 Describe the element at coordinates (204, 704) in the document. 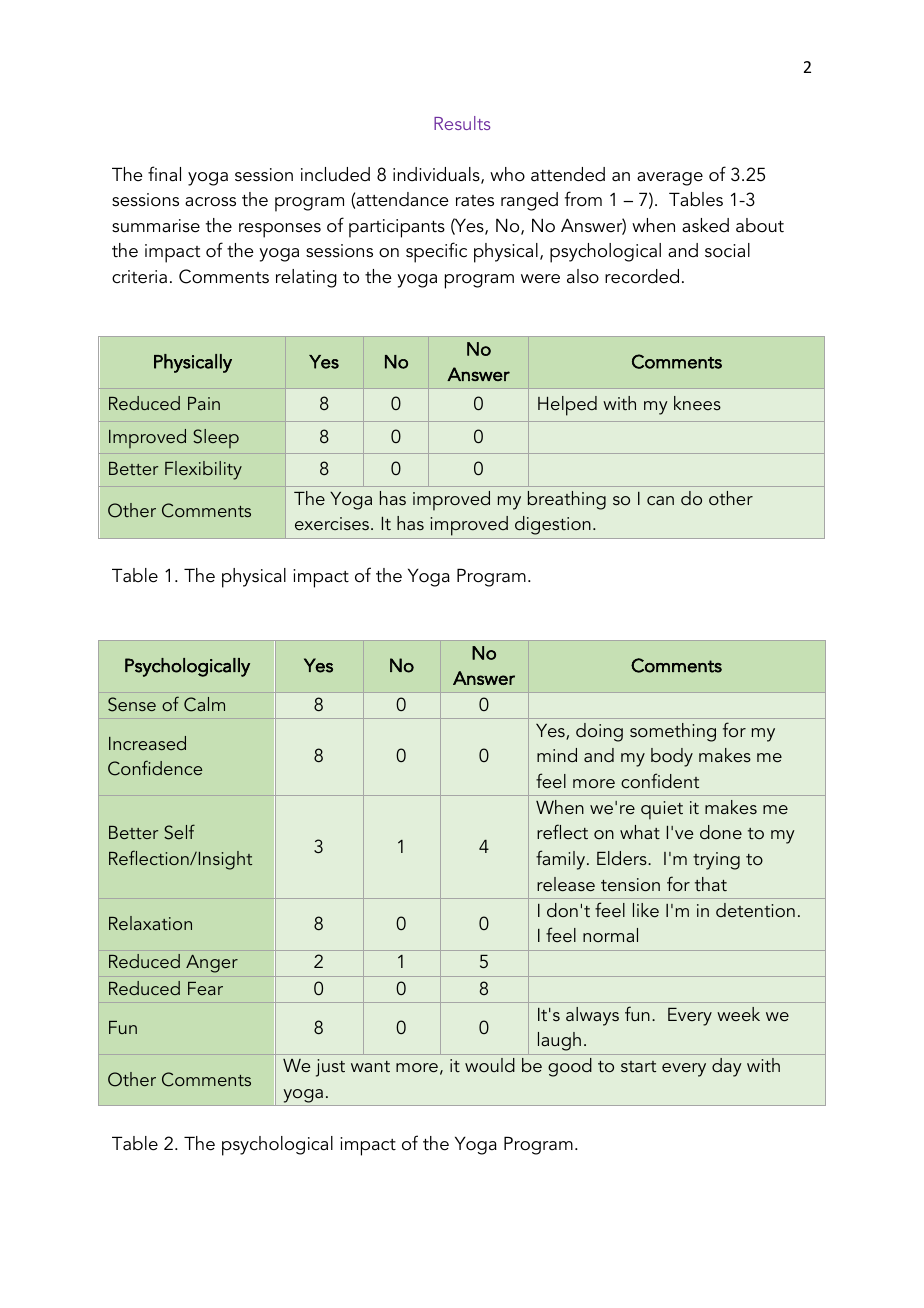

I see `Calm` at that location.
